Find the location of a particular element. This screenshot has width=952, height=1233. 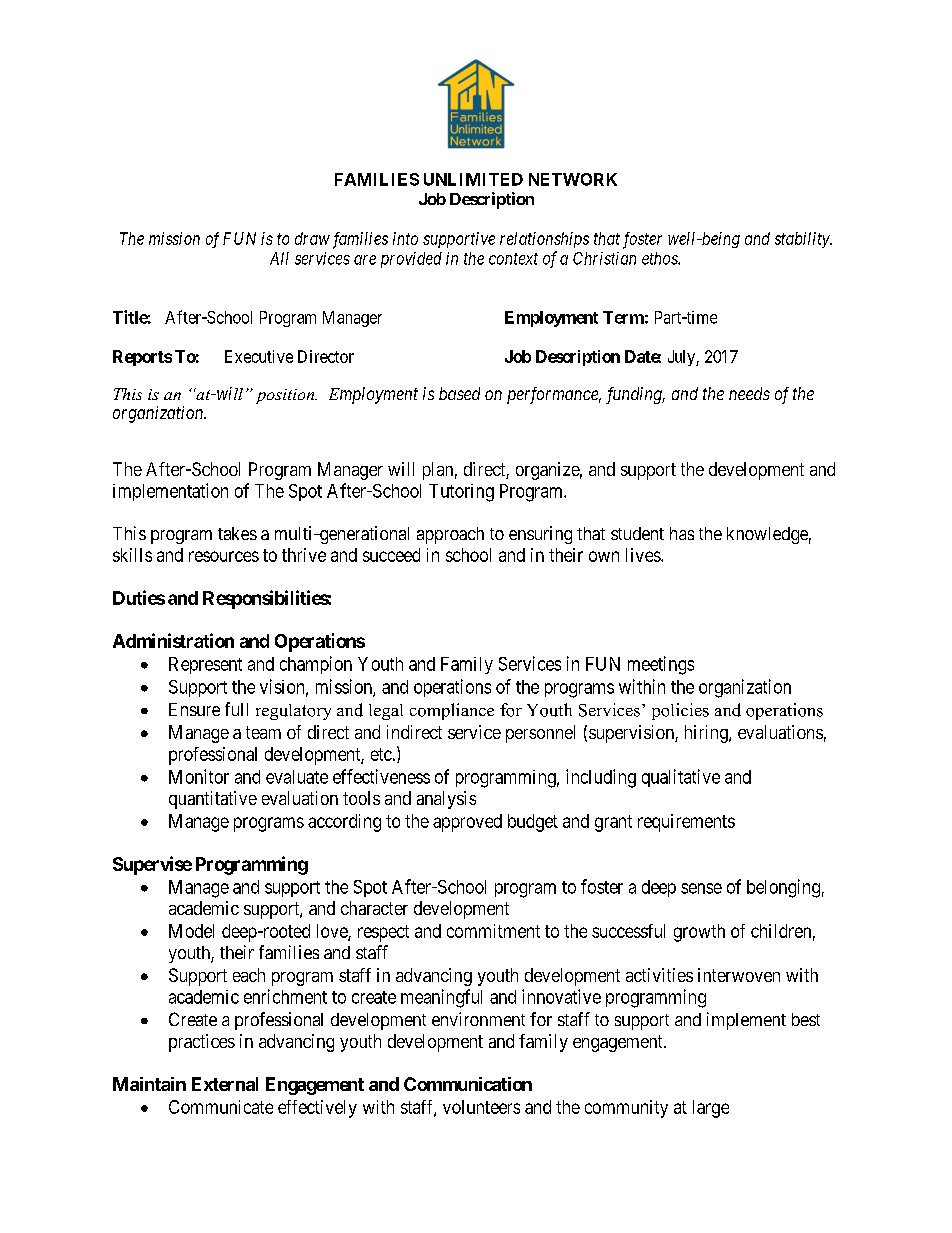

analysis is located at coordinates (446, 800).
